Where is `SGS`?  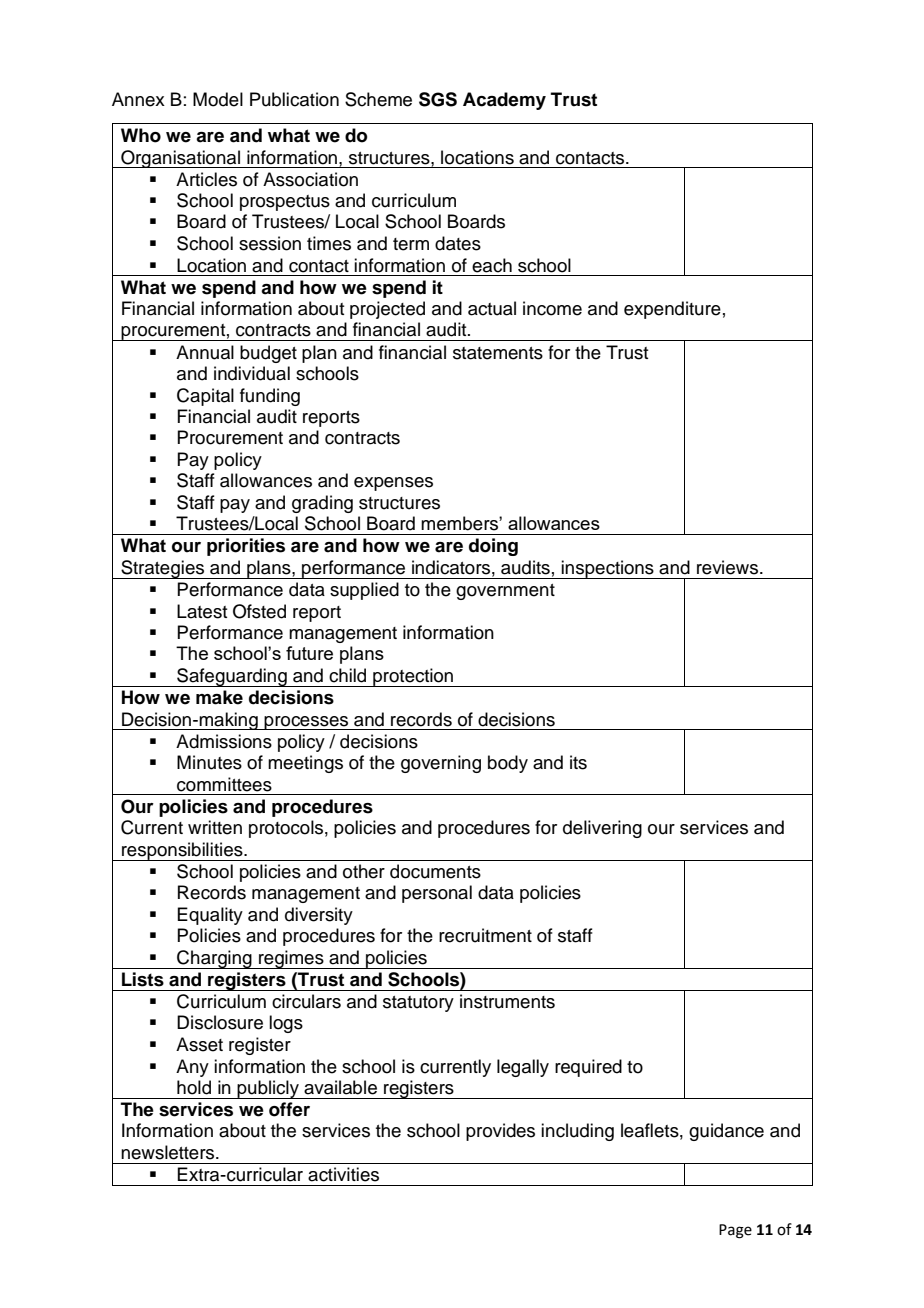
SGS is located at coordinates (438, 99).
